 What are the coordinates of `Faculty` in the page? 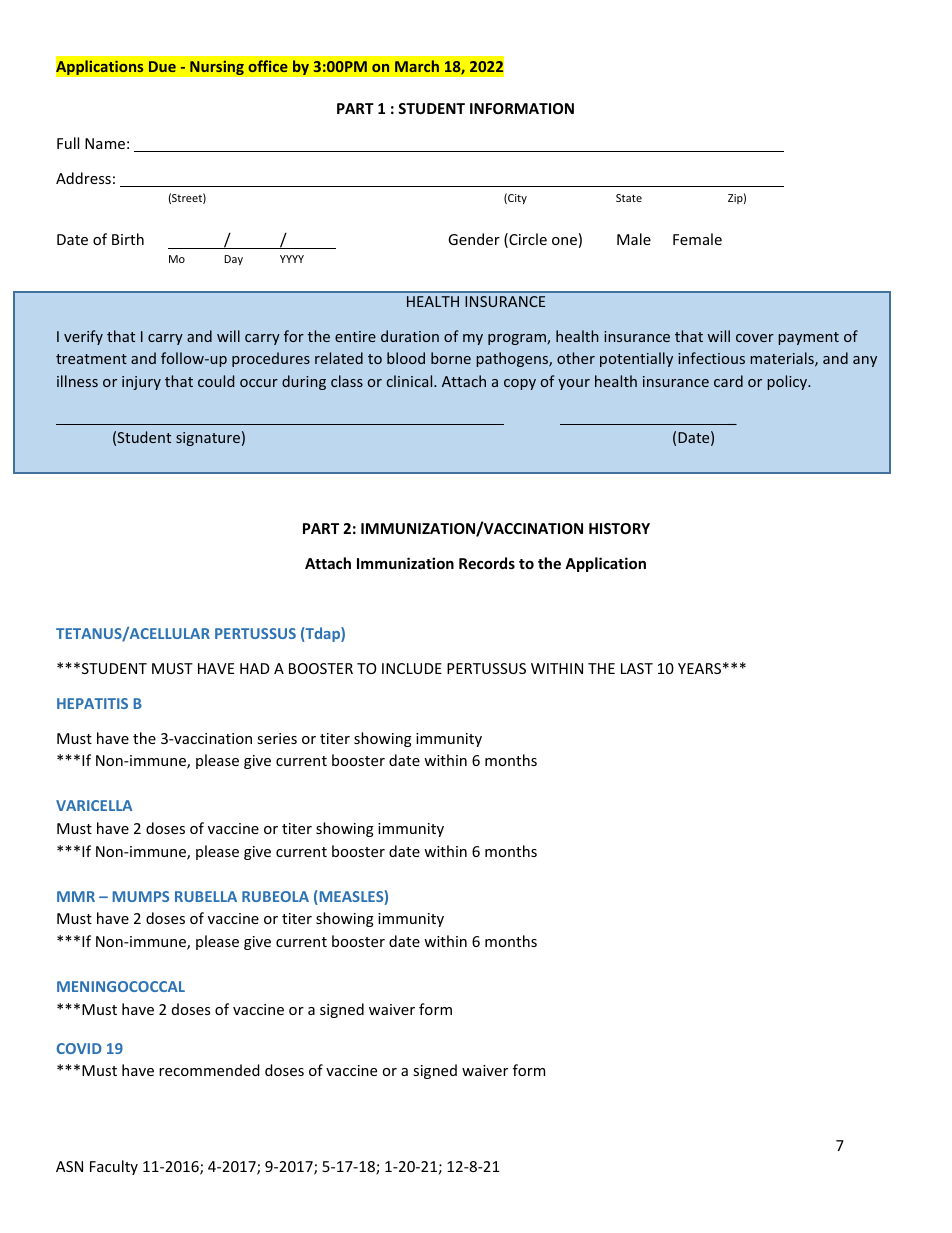 It's located at (114, 1167).
